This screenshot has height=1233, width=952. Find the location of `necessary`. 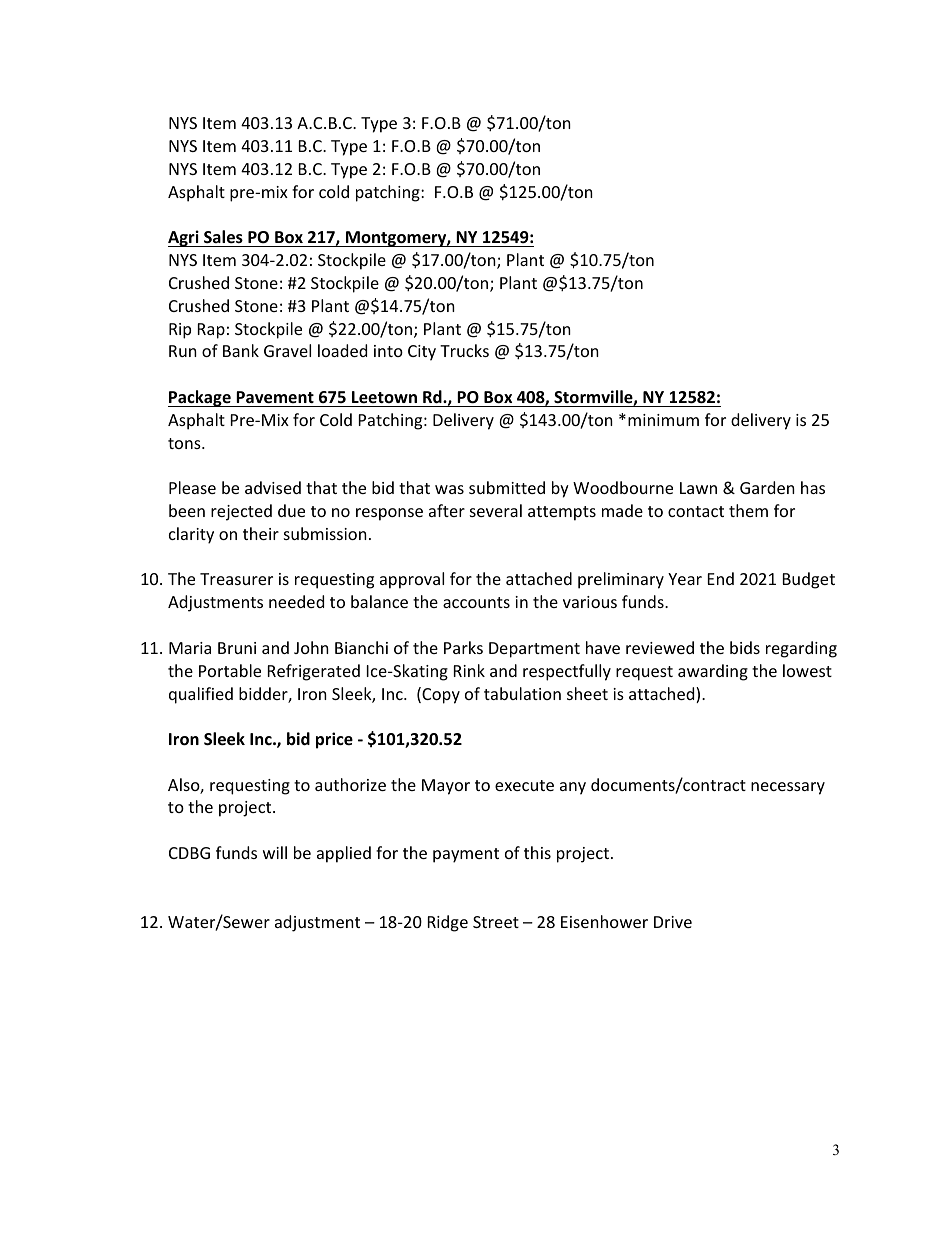

necessary is located at coordinates (788, 788).
